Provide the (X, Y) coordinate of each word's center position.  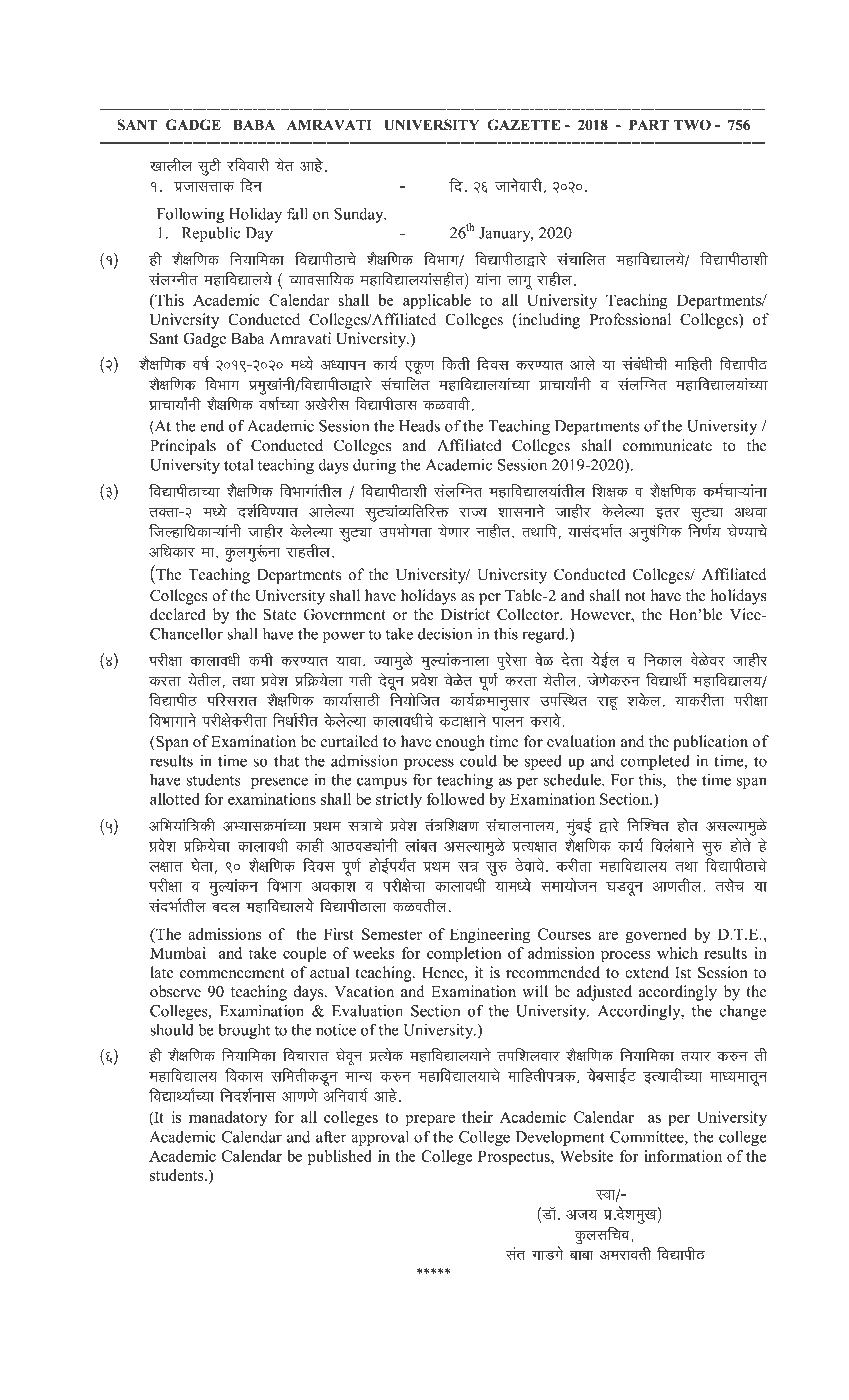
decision (445, 634)
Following (190, 215)
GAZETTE (523, 125)
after (331, 1136)
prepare (430, 1121)
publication (710, 743)
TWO (692, 125)
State (279, 614)
